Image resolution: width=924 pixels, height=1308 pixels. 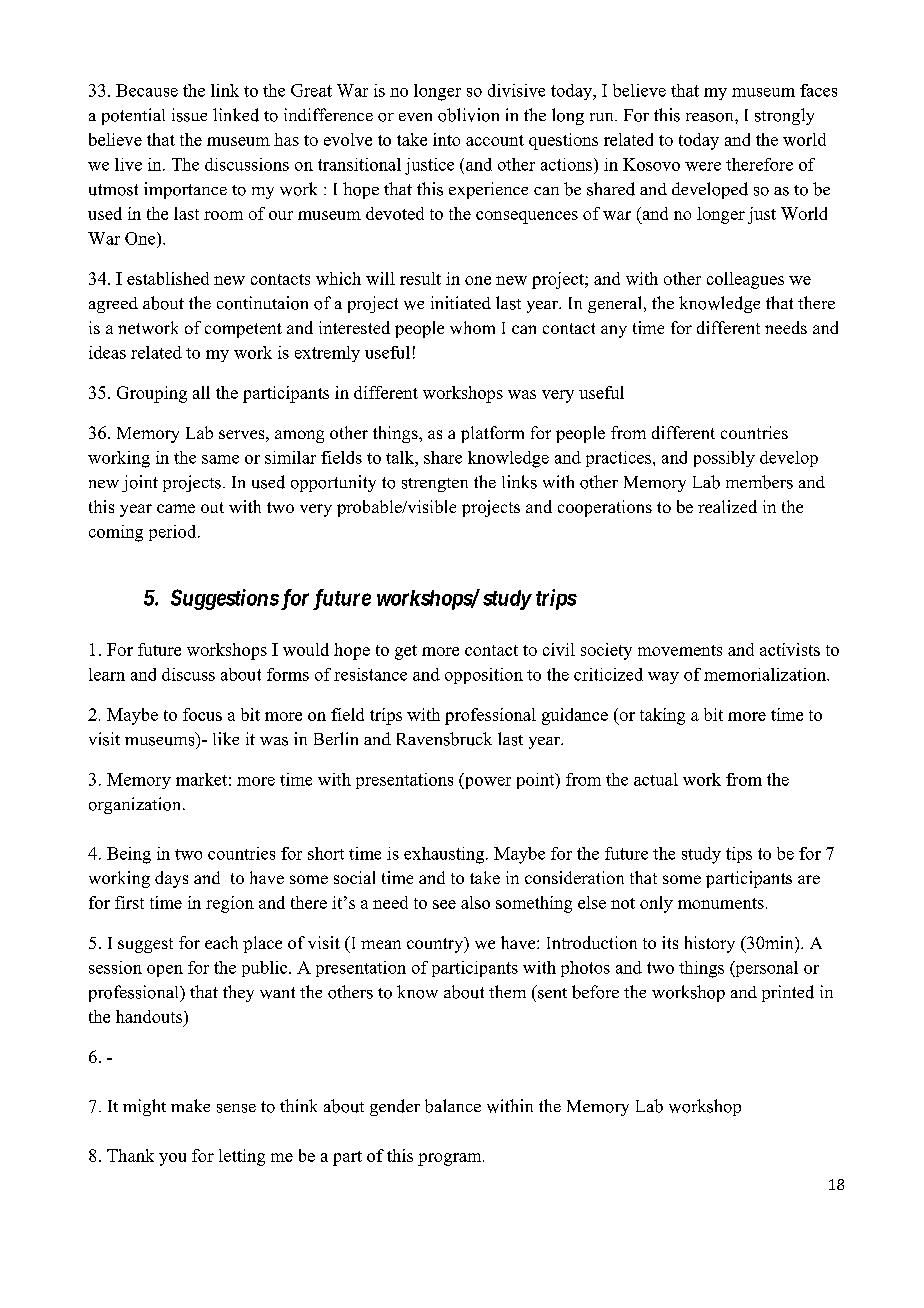 What do you see at coordinates (453, 1106) in the screenshot?
I see `balance` at bounding box center [453, 1106].
